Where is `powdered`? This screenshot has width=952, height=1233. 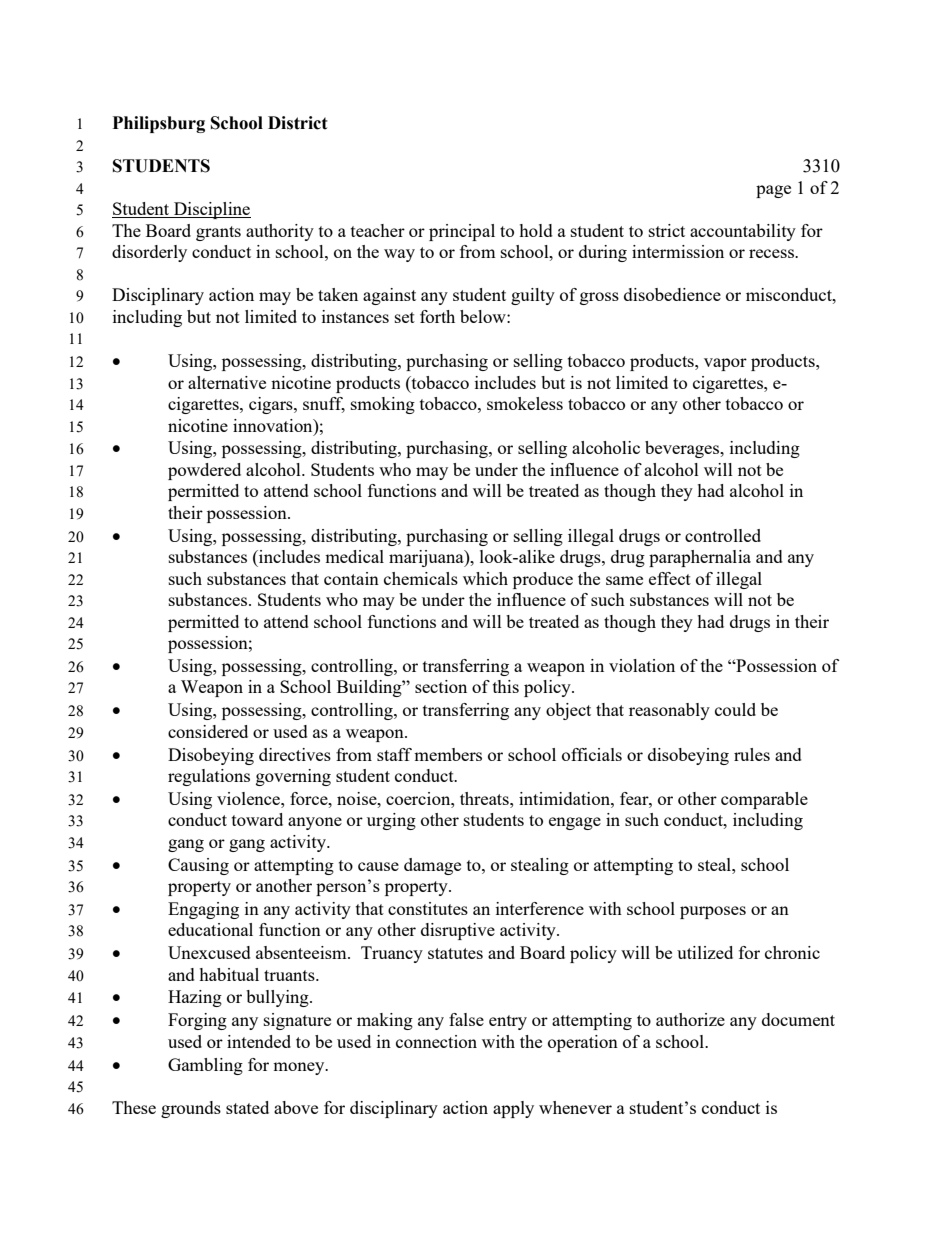
powdered is located at coordinates (204, 471).
